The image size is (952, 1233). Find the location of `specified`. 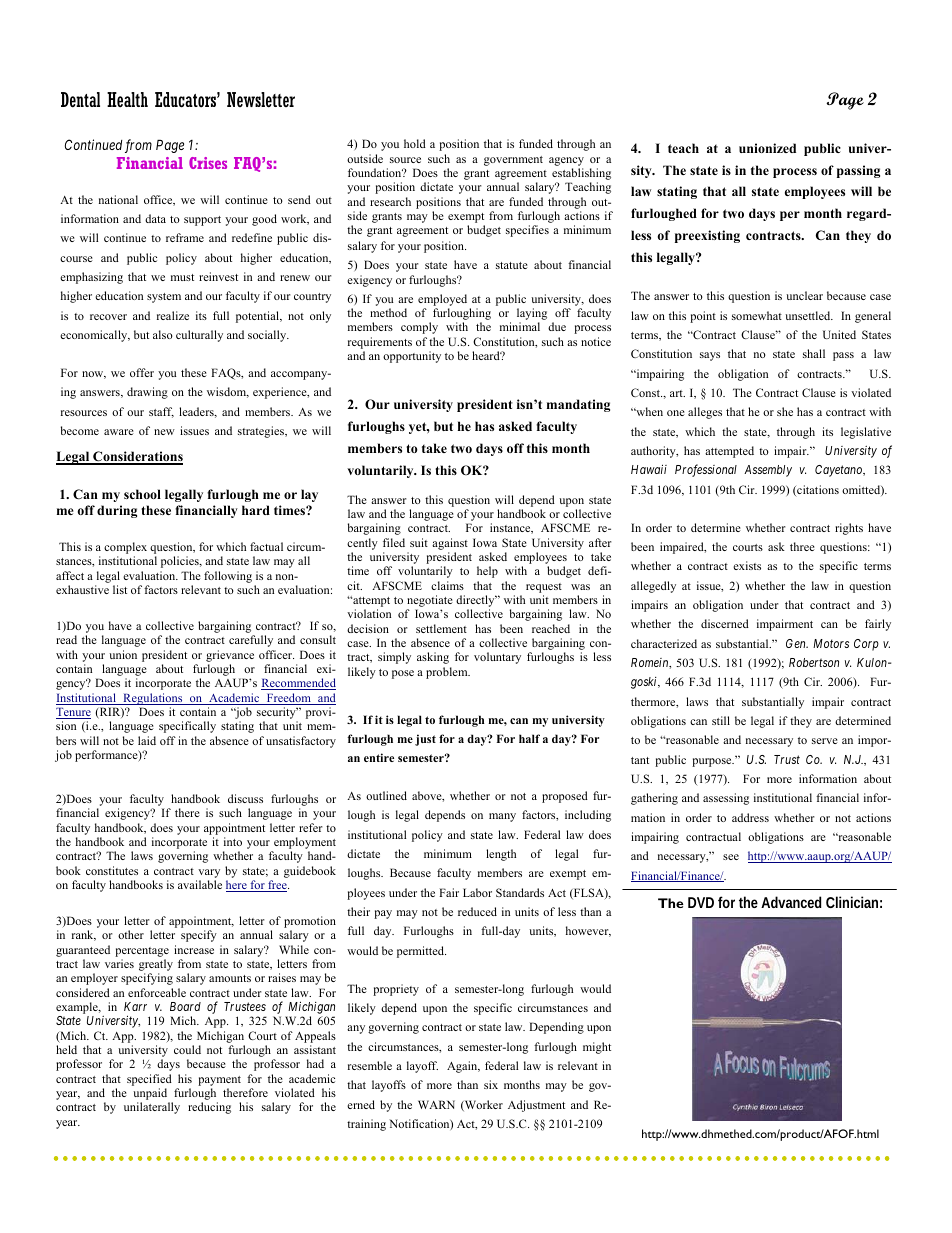

specified is located at coordinates (149, 1080).
